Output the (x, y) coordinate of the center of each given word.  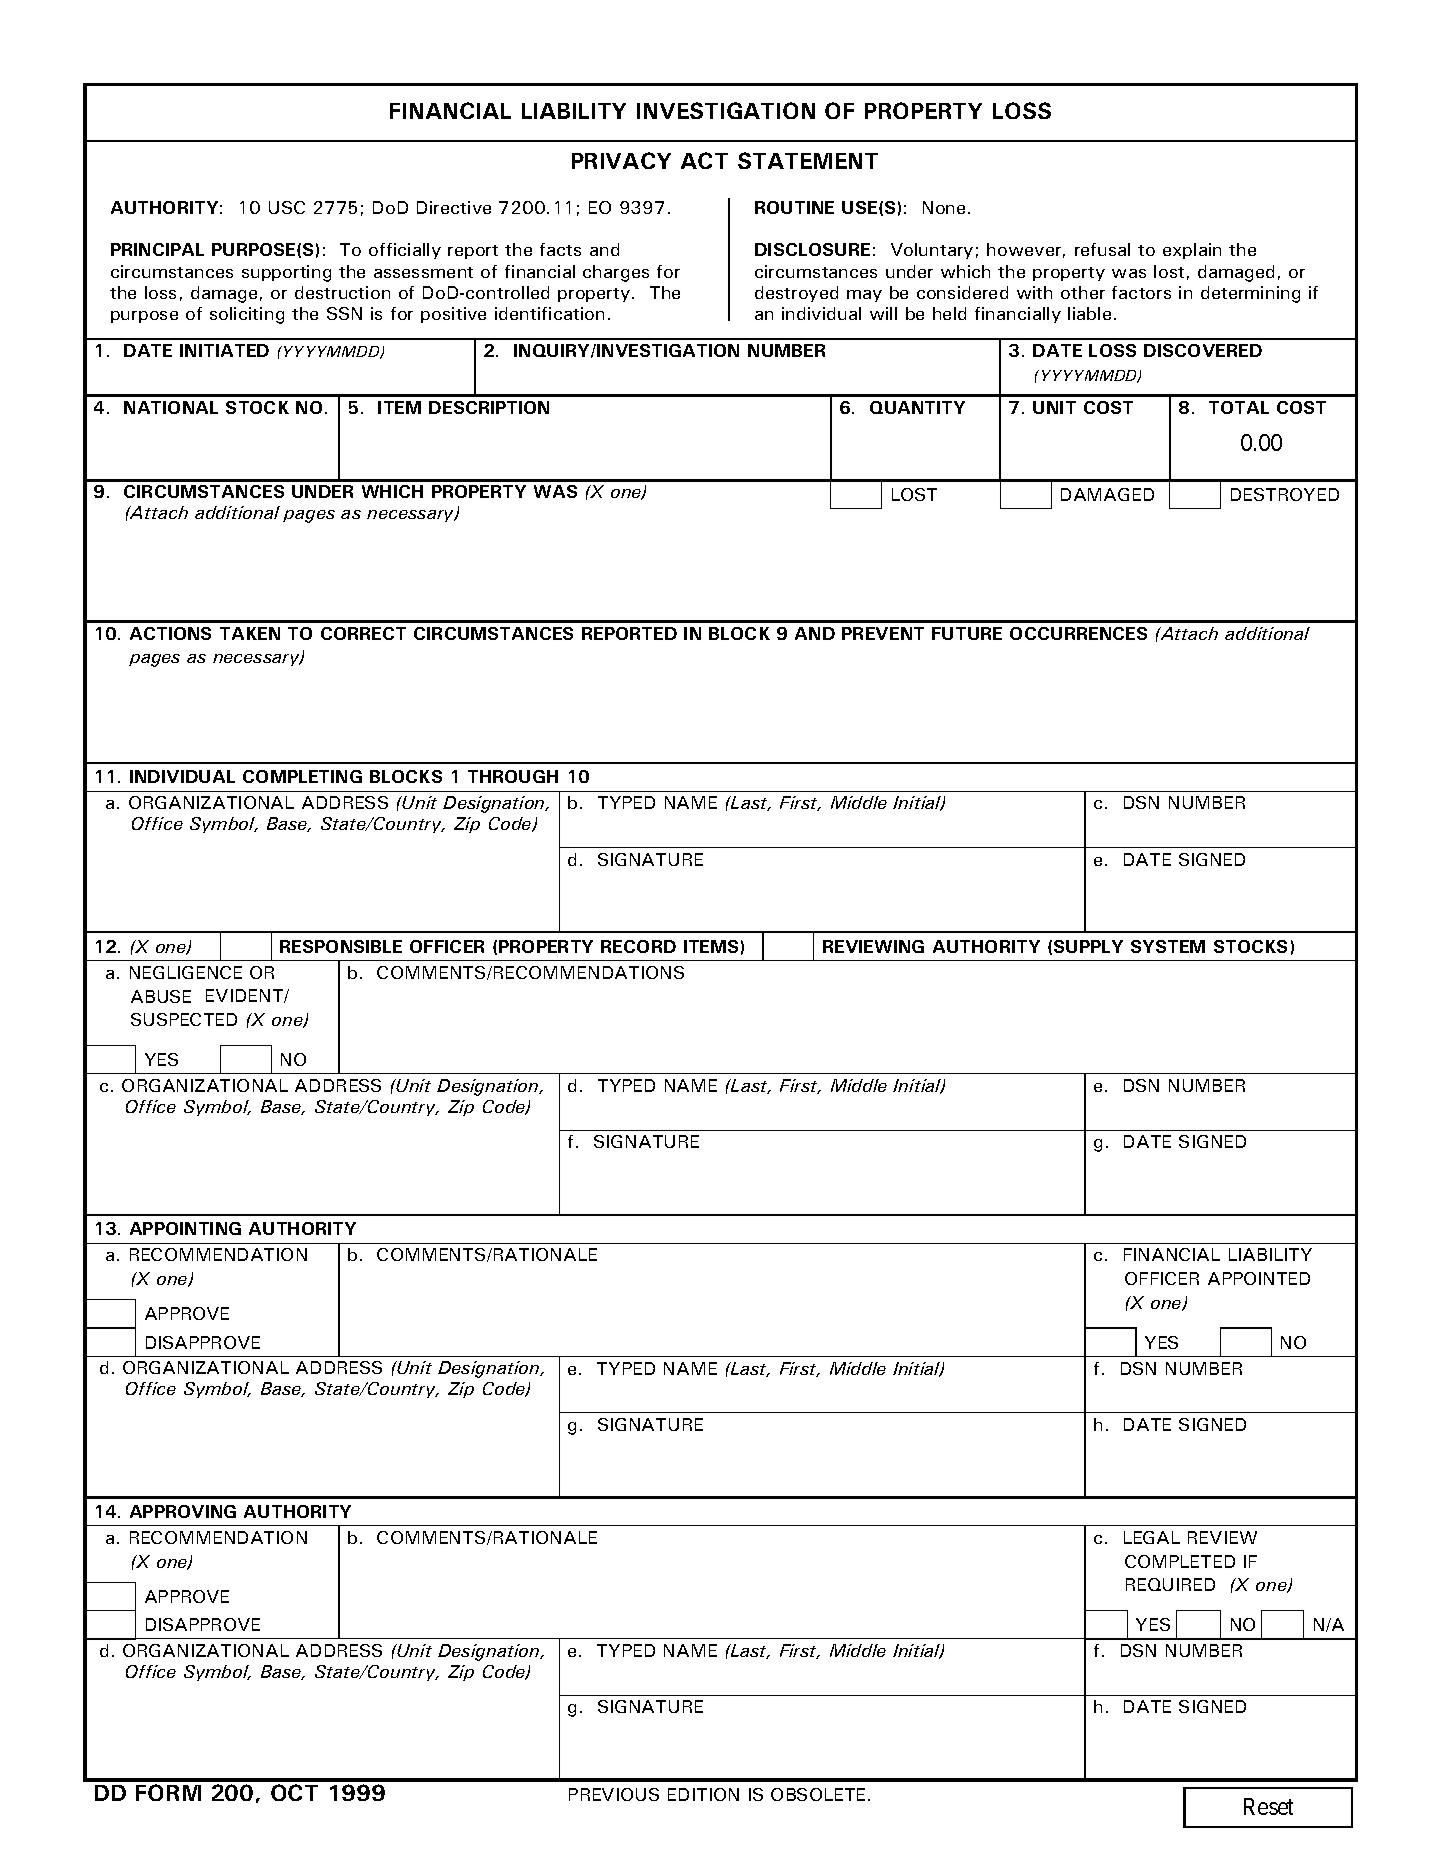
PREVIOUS (614, 1794)
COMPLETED (1180, 1561)
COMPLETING (302, 776)
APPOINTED (1259, 1278)
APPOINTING (185, 1228)
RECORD (638, 946)
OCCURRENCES (1078, 633)
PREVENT (883, 633)
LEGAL (1152, 1537)
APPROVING (183, 1511)
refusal (1102, 249)
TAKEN (250, 633)
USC (287, 207)
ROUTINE (794, 207)
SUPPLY (1088, 946)
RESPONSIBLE (341, 946)
